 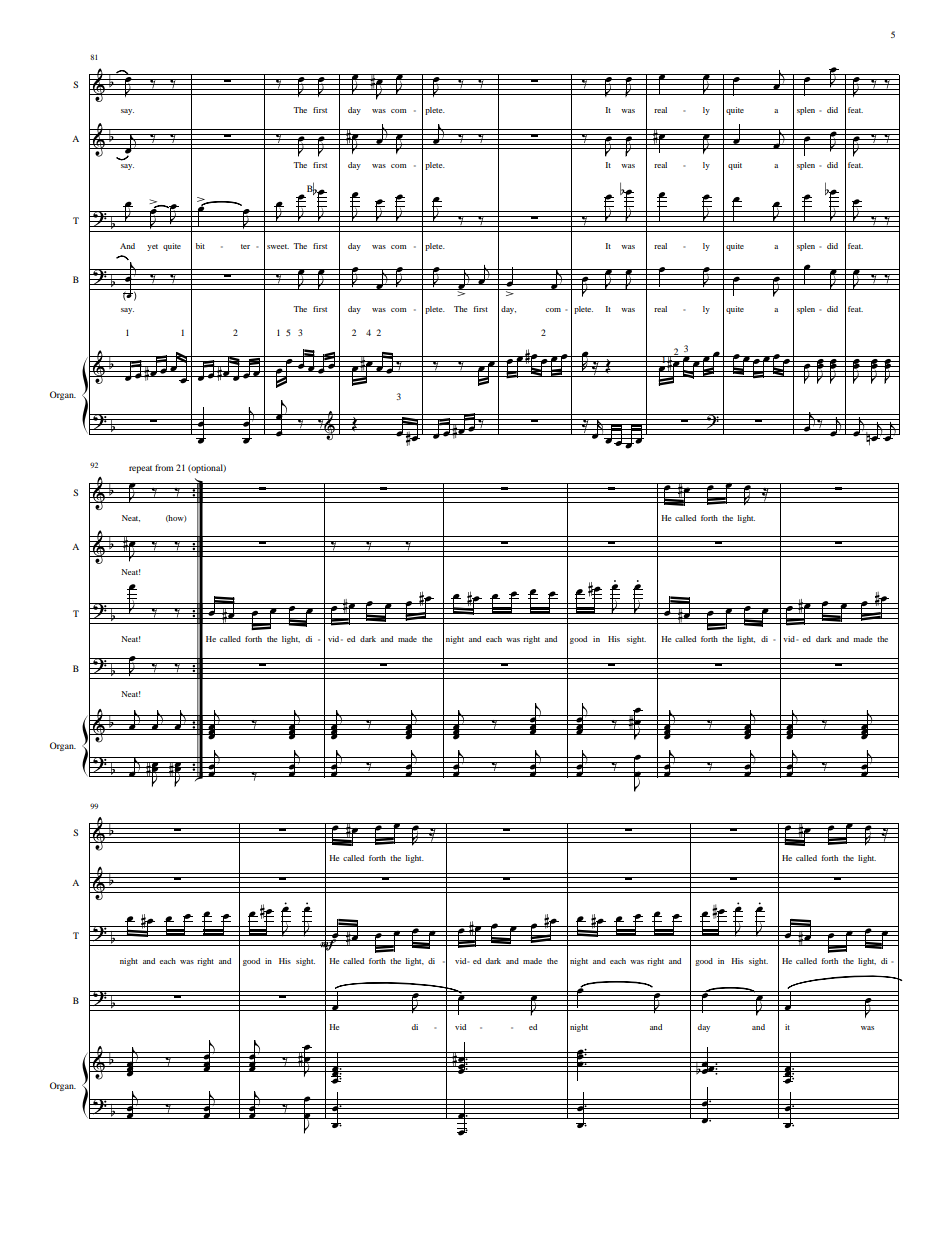 I want to click on sweet, so click(x=278, y=246).
